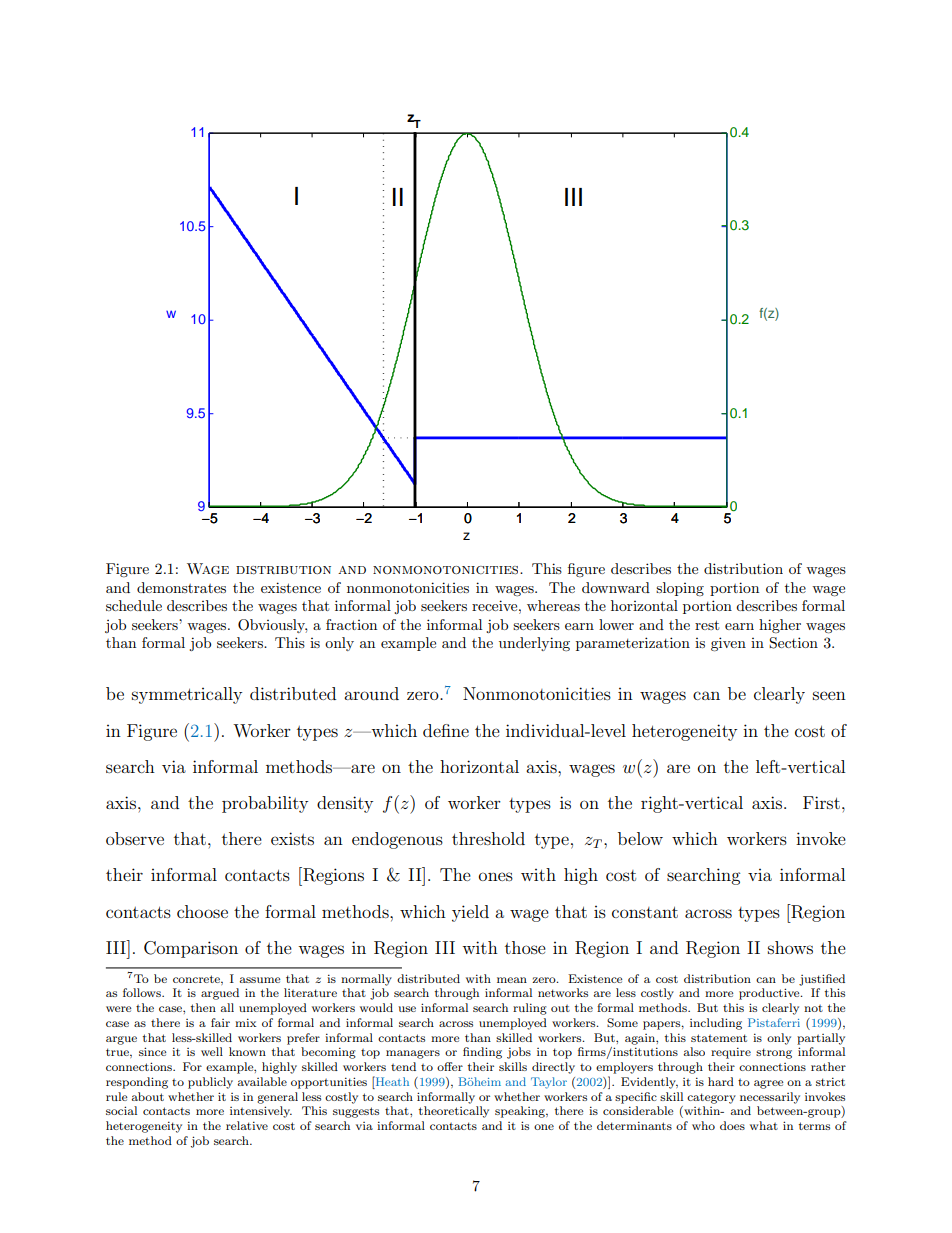 This image has height=1233, width=952. Describe the element at coordinates (512, 980) in the image. I see `mean` at that location.
